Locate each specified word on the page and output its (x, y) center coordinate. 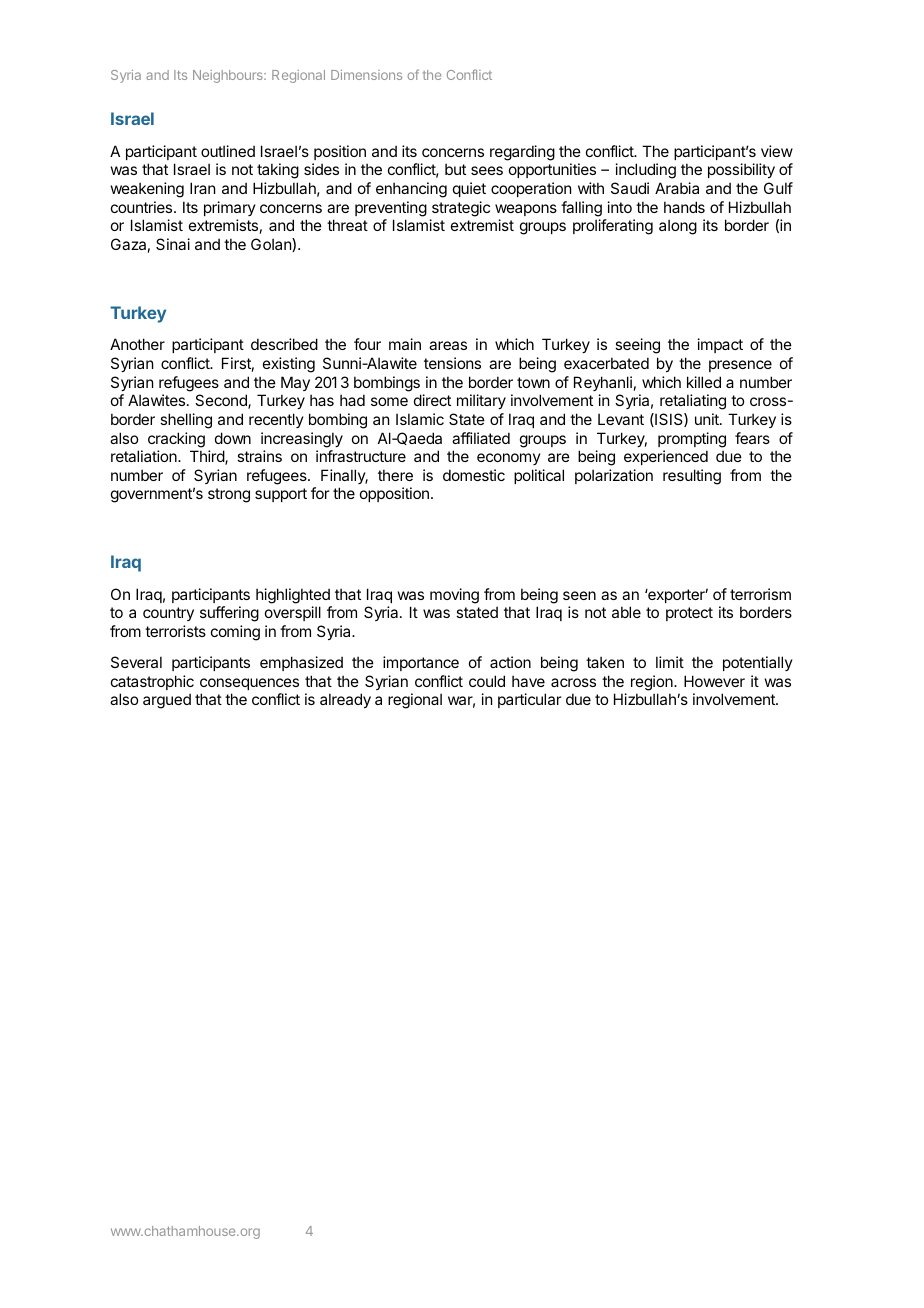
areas (448, 345)
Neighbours (229, 76)
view (777, 151)
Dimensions (366, 75)
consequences (249, 684)
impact (720, 345)
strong (229, 495)
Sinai (173, 244)
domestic (474, 475)
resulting (692, 477)
